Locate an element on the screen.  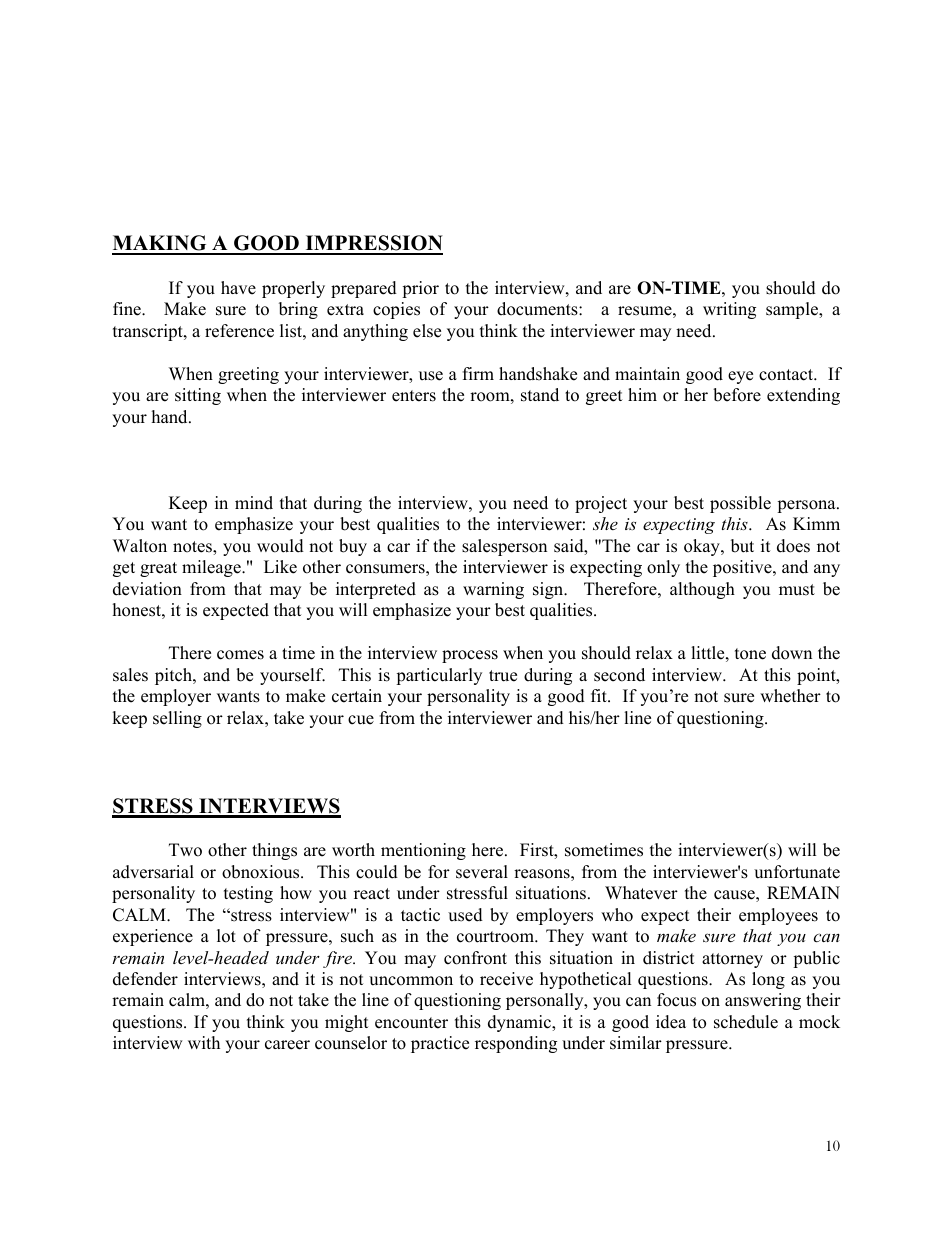
writing is located at coordinates (729, 310).
